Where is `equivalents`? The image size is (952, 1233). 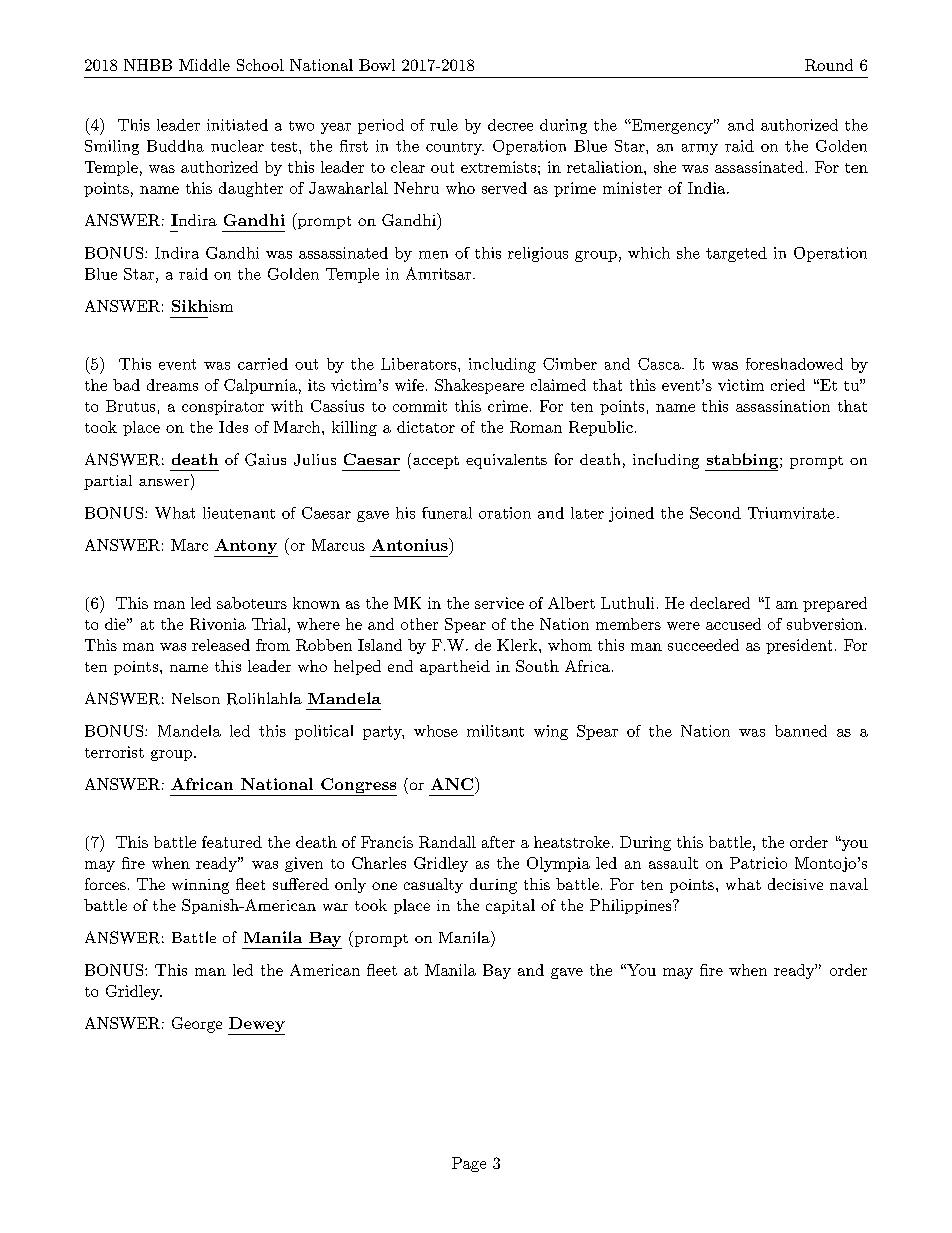
equivalents is located at coordinates (506, 461).
